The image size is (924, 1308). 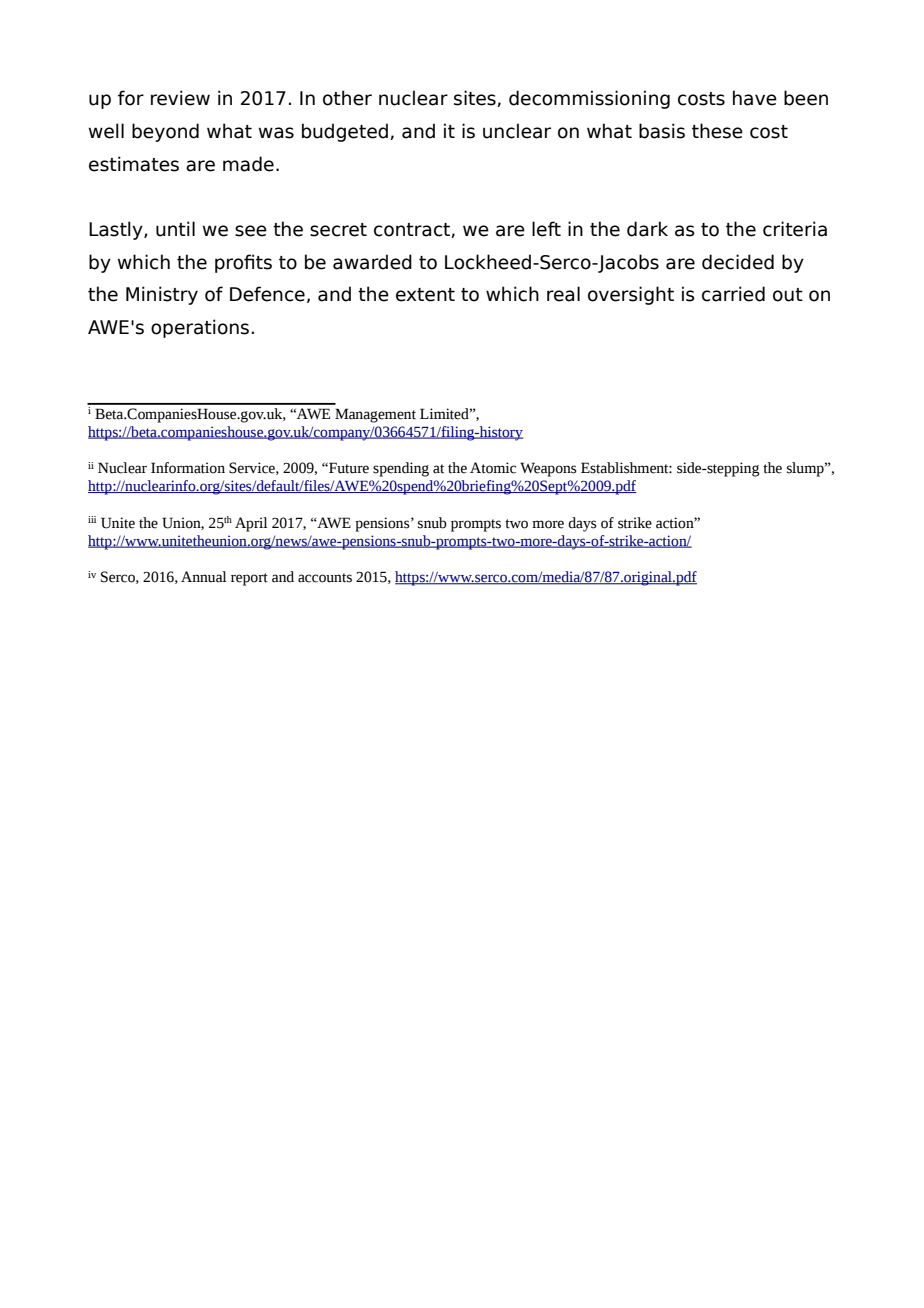 What do you see at coordinates (180, 98) in the image?
I see `review` at bounding box center [180, 98].
